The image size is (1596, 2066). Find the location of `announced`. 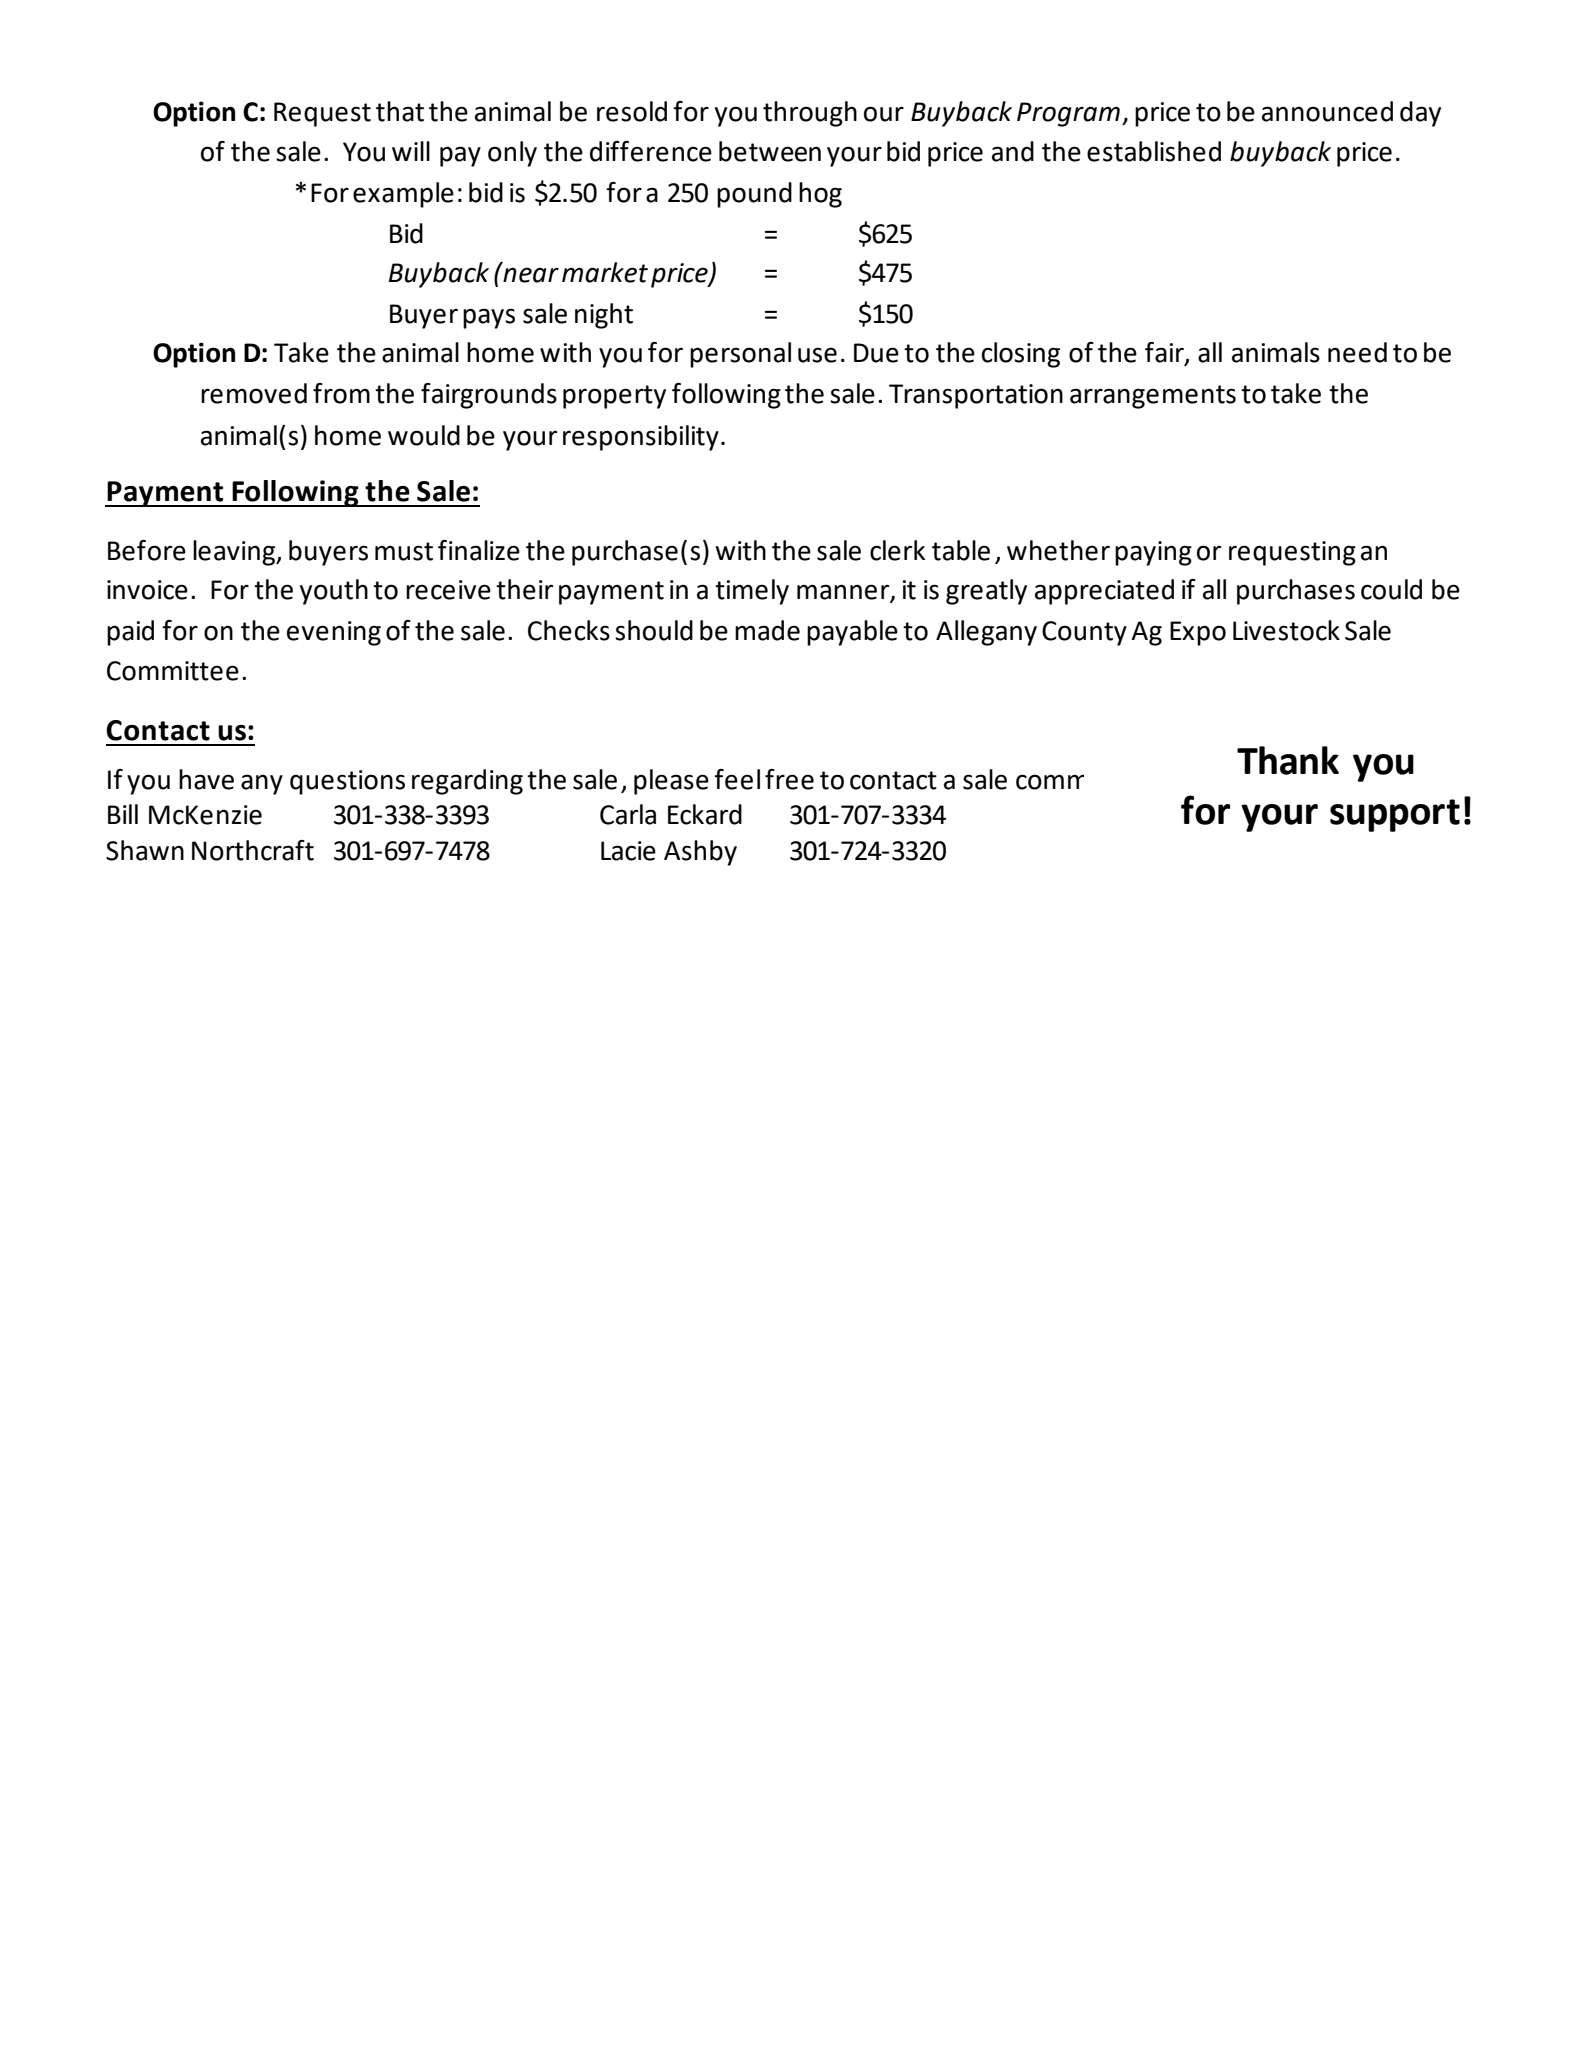

announced is located at coordinates (1327, 111).
